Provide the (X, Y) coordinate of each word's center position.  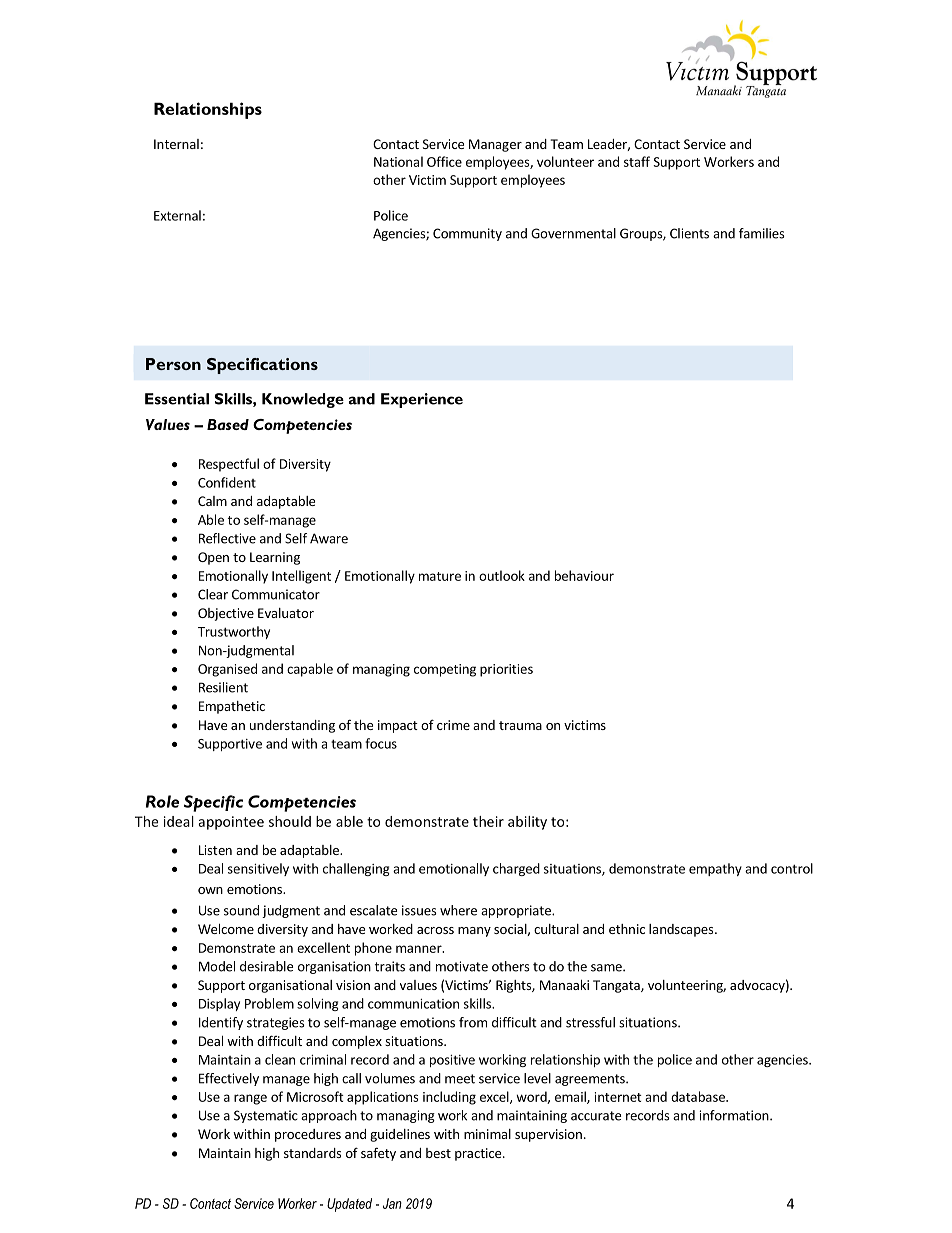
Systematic (266, 1116)
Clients (689, 233)
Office (444, 161)
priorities (506, 670)
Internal (176, 144)
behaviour (584, 575)
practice (479, 1154)
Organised (227, 670)
